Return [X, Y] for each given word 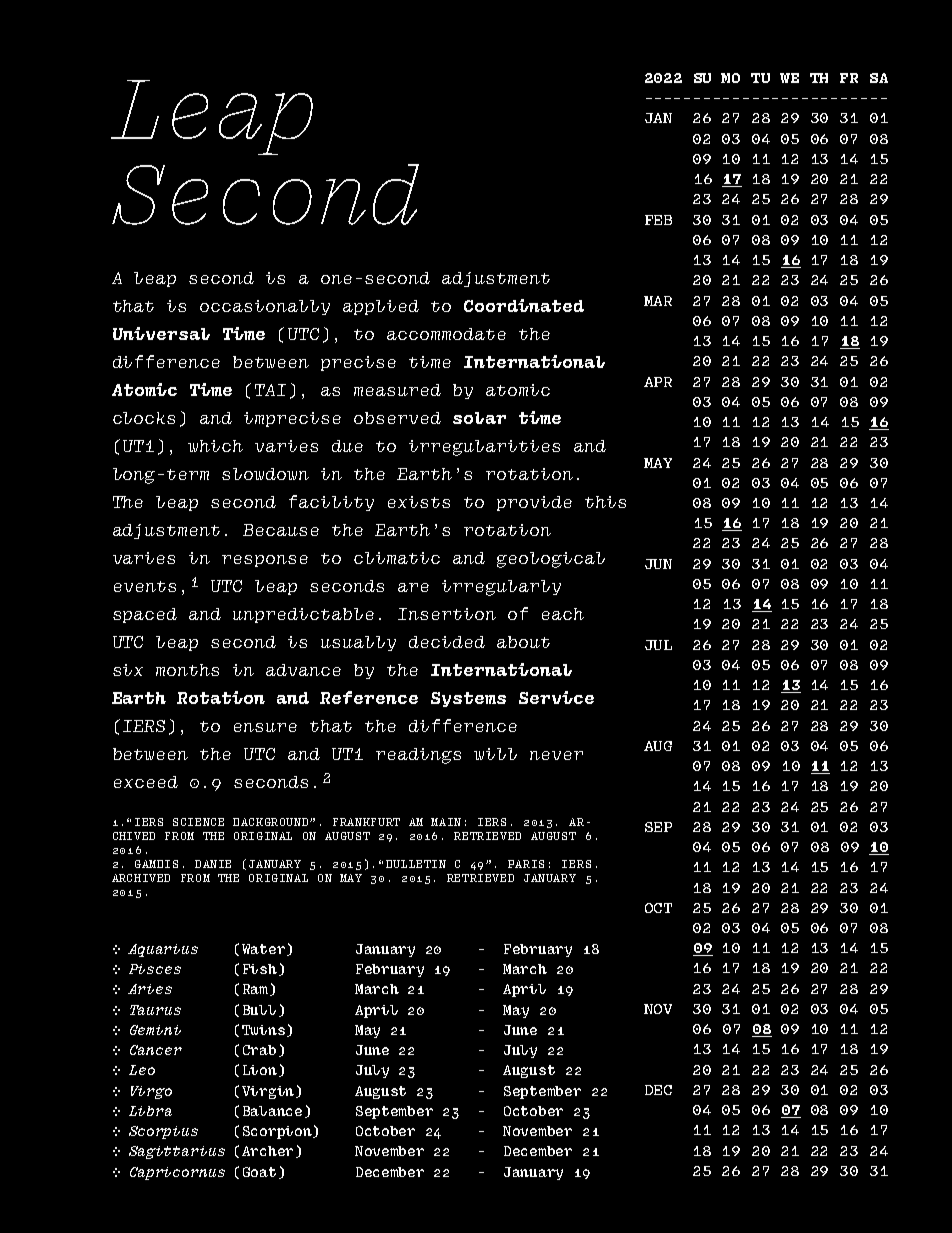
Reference [369, 697]
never [556, 755]
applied [381, 307]
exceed [146, 782]
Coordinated [524, 305]
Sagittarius [177, 1152]
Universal [161, 333]
